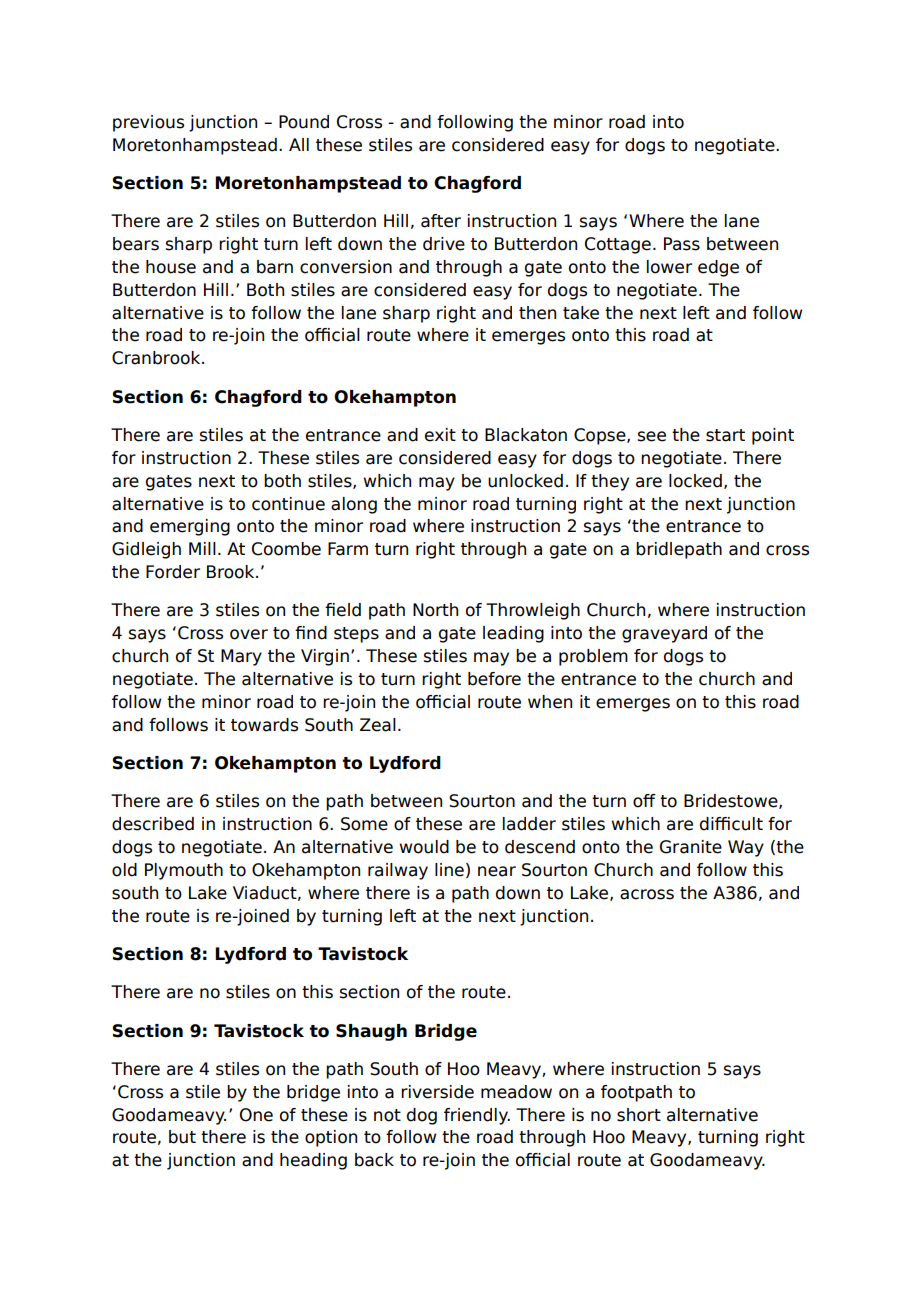 The image size is (924, 1308). What do you see at coordinates (725, 435) in the screenshot?
I see `start` at bounding box center [725, 435].
